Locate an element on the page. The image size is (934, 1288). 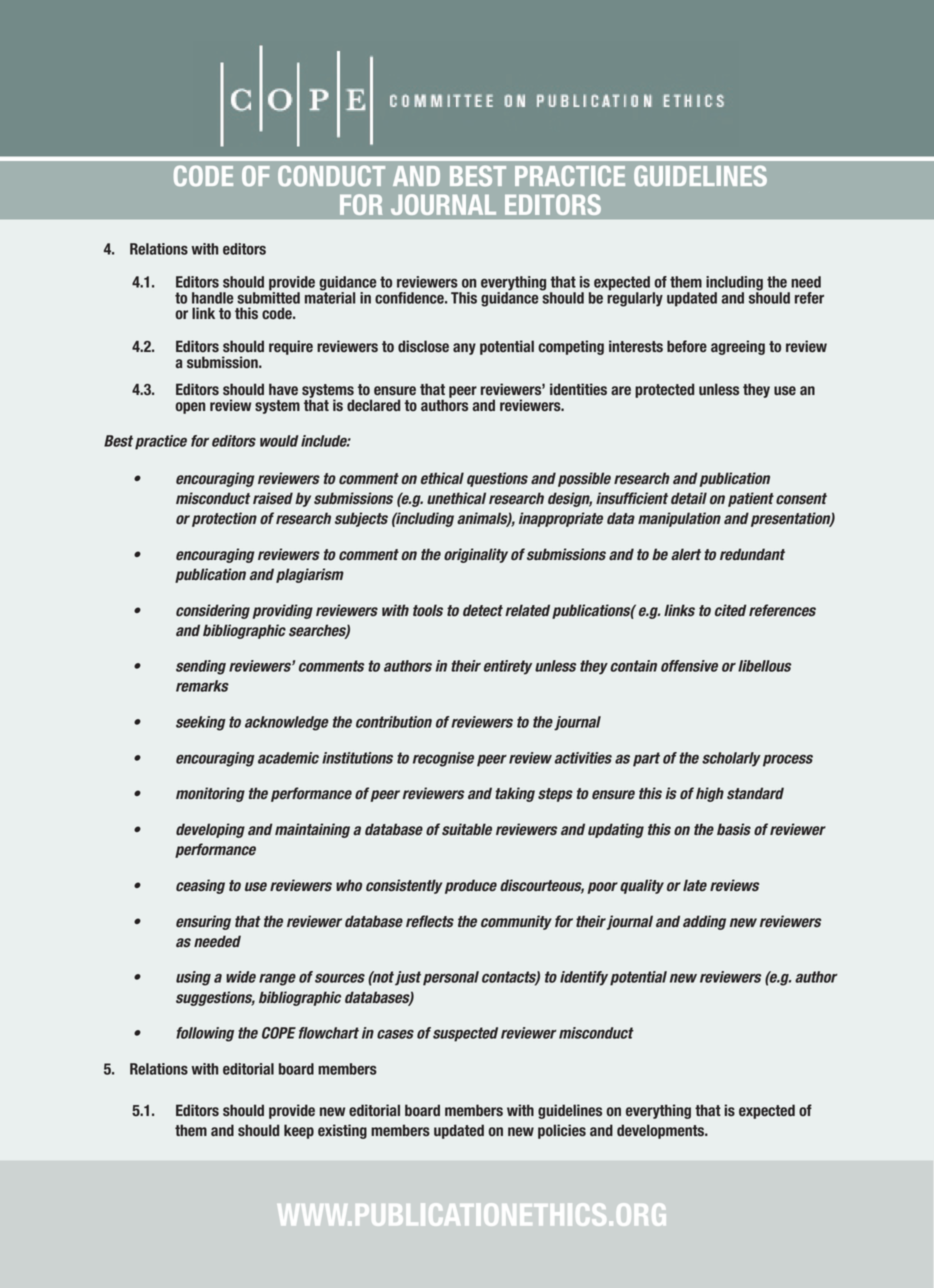
submitted is located at coordinates (268, 296).
